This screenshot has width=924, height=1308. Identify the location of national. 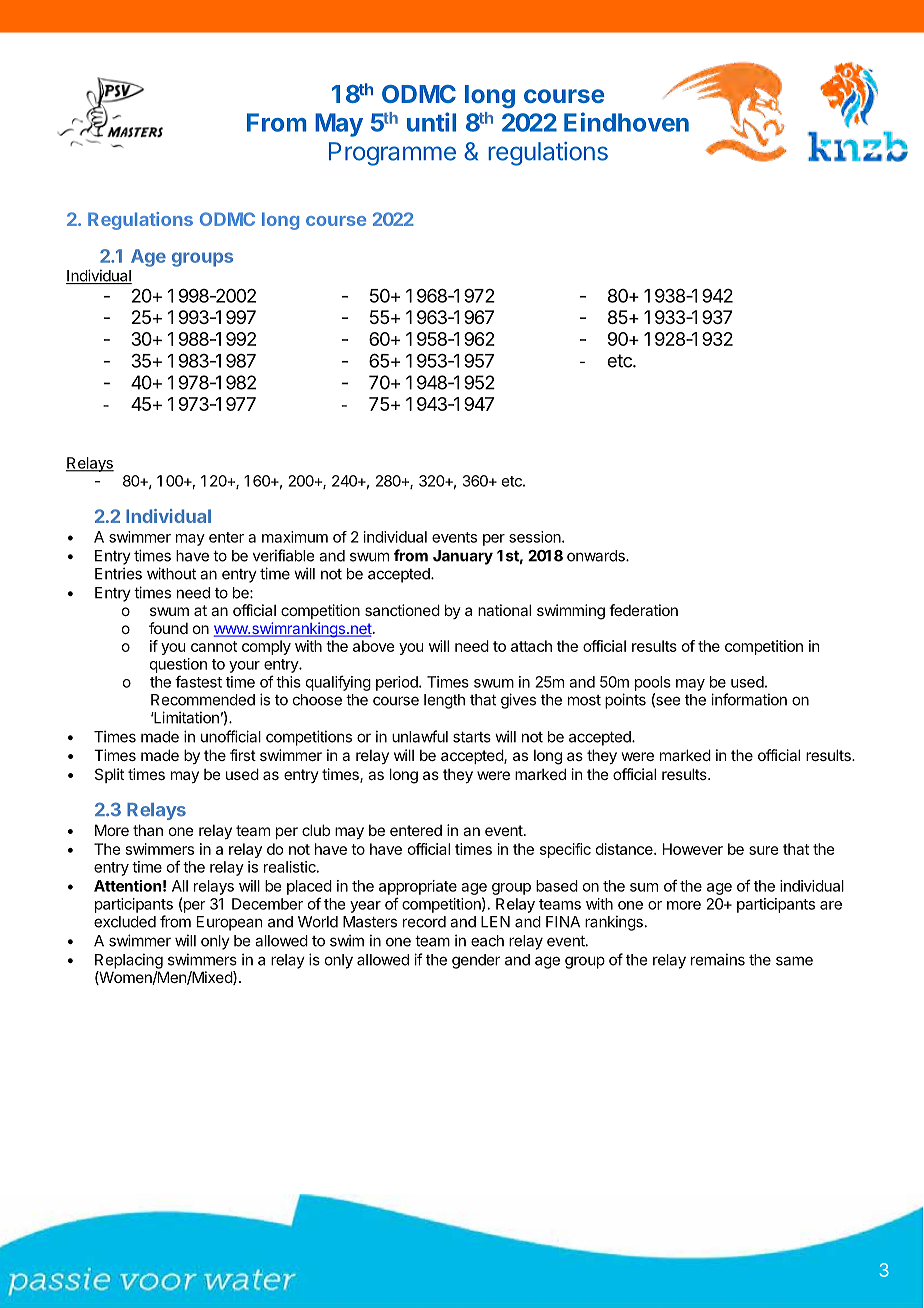
(504, 610).
